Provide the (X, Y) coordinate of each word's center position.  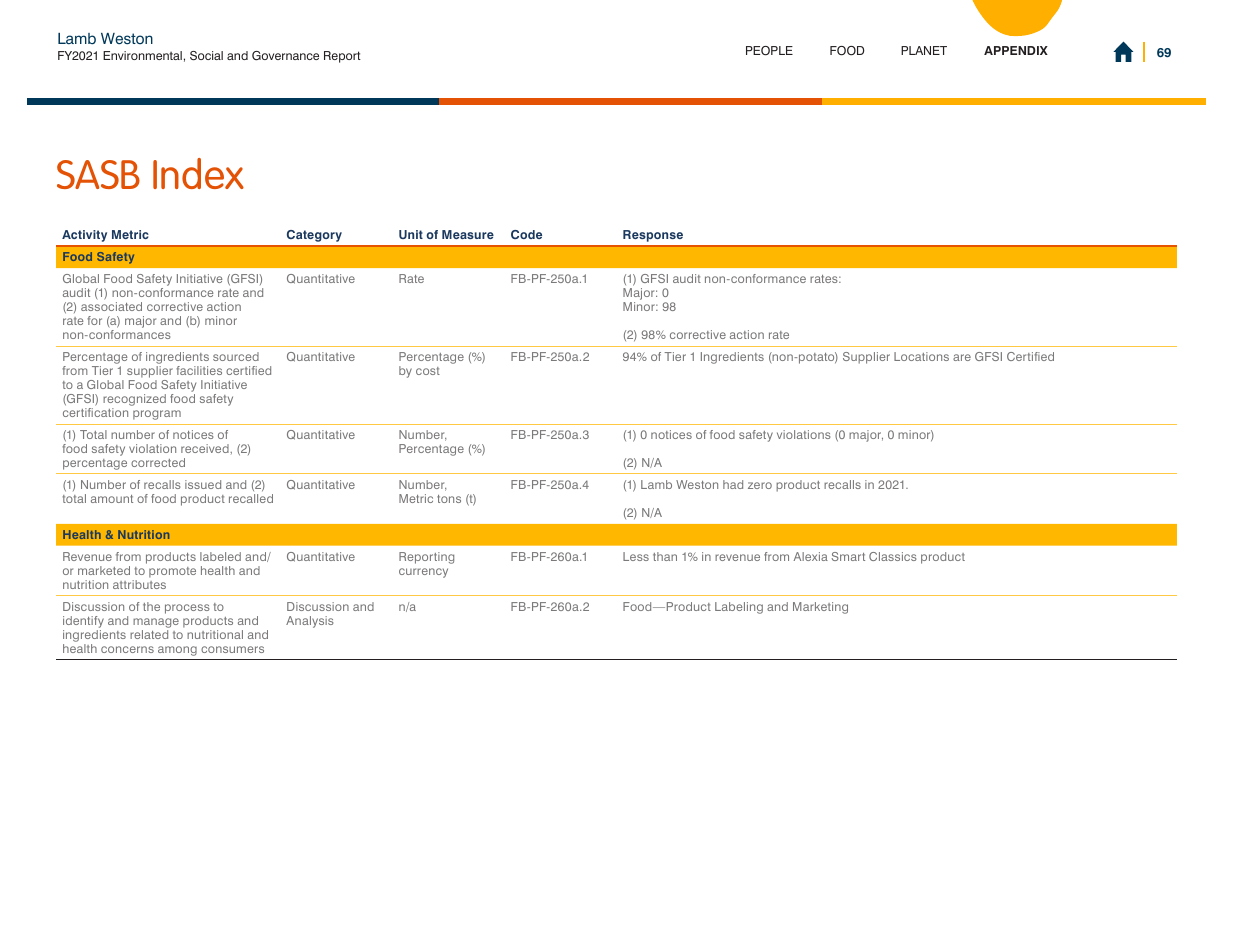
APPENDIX (1016, 50)
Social (206, 55)
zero (760, 485)
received (206, 448)
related (149, 634)
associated (111, 306)
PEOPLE (769, 51)
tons (449, 499)
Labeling (739, 608)
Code (526, 234)
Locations (921, 356)
